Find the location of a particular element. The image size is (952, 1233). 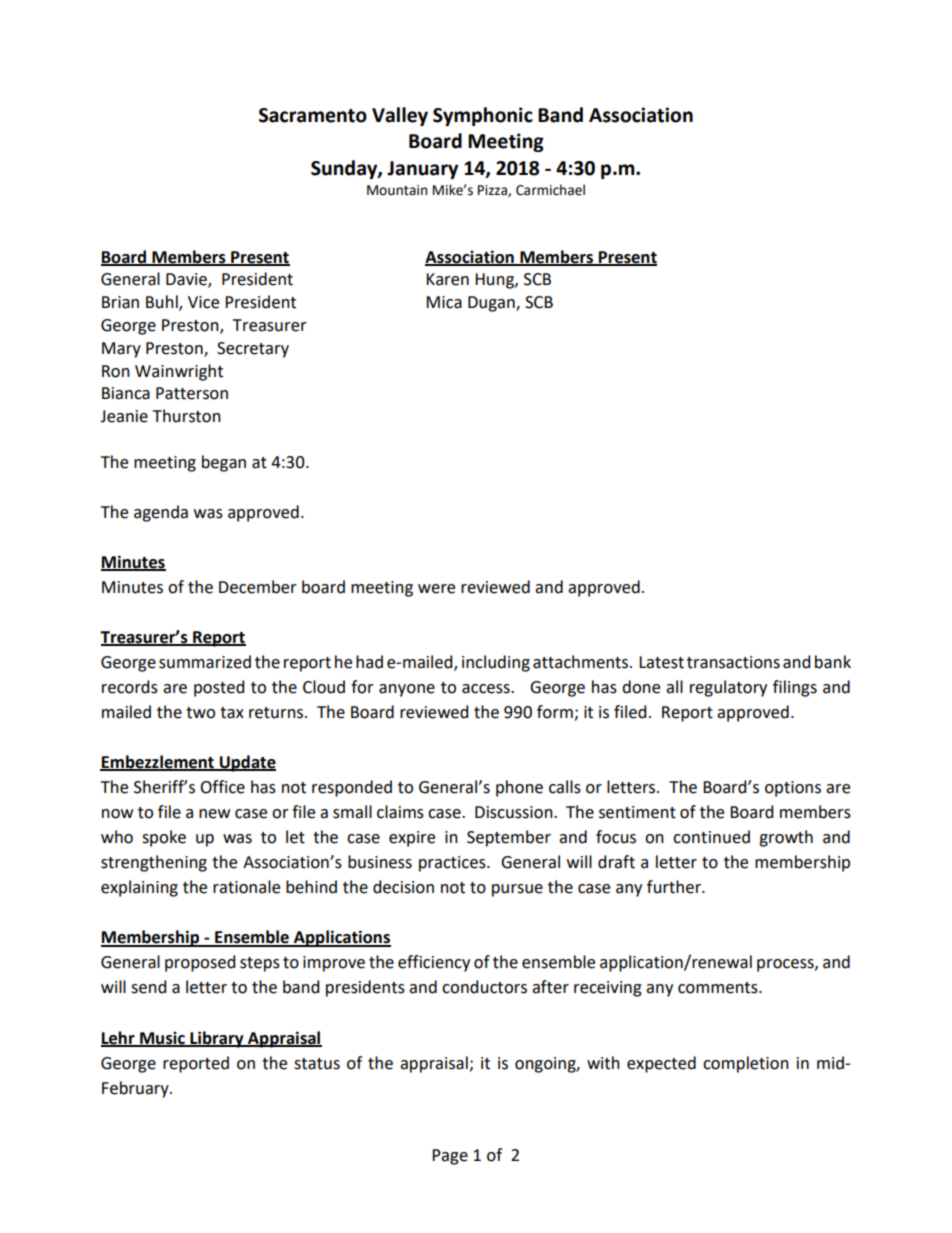

conductors is located at coordinates (484, 987).
